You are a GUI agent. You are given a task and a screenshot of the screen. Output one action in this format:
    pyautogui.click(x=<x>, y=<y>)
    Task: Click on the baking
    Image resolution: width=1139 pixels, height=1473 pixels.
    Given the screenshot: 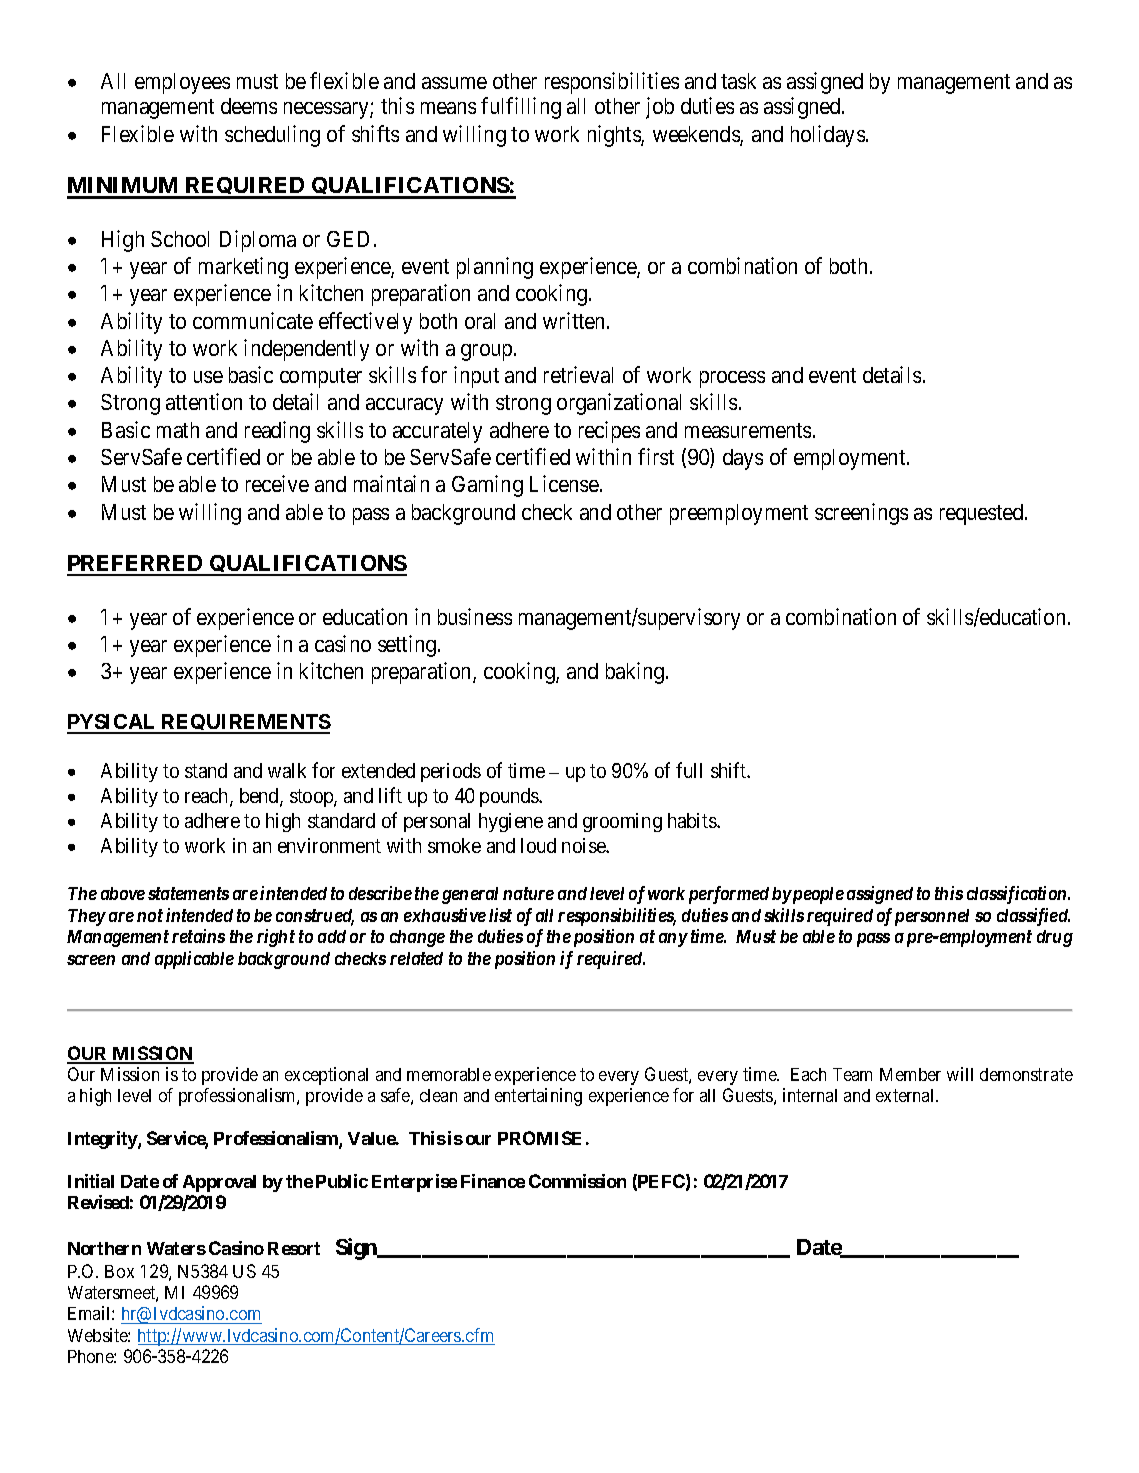 What is the action you would take?
    pyautogui.click(x=636, y=673)
